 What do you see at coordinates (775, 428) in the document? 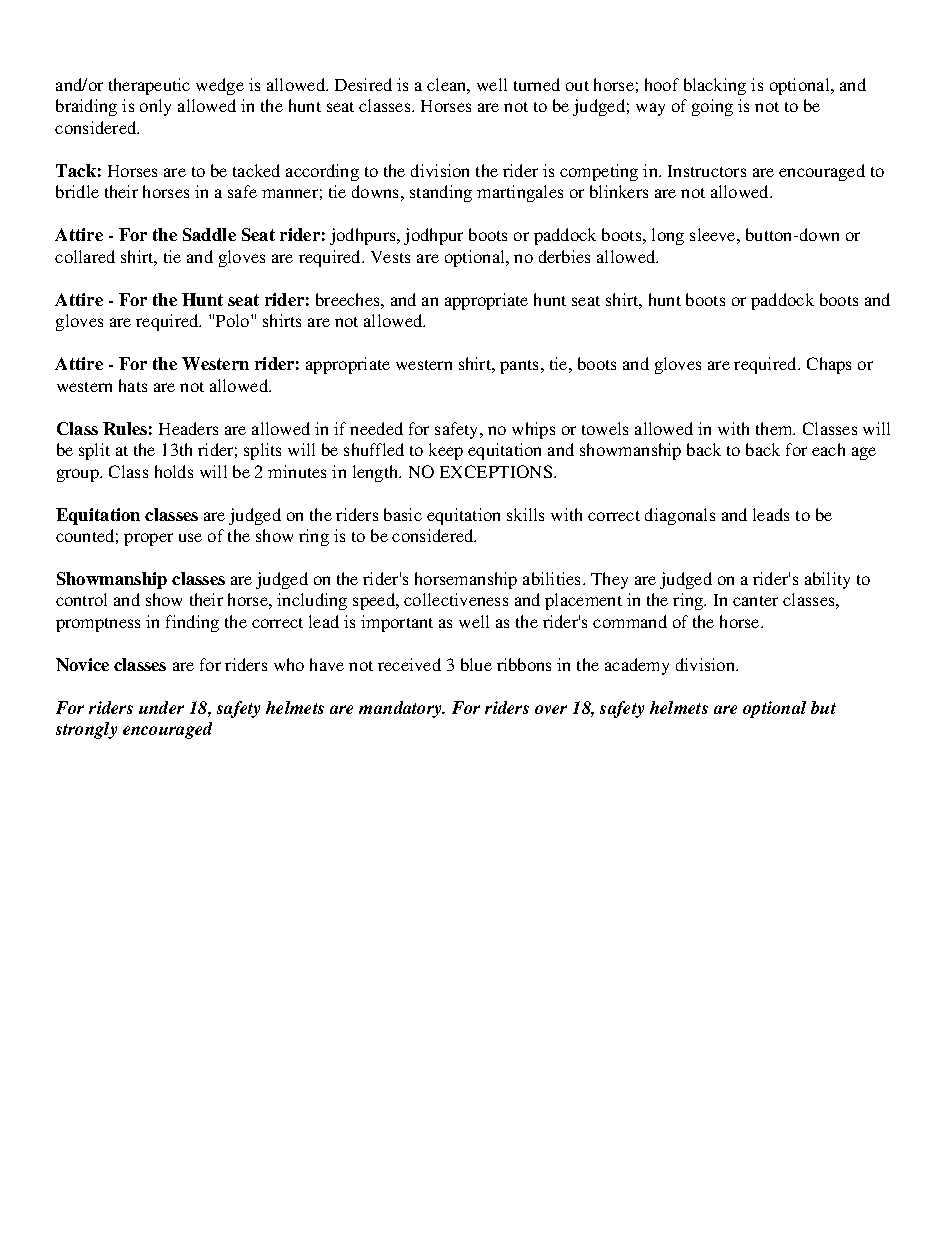
I see `them` at bounding box center [775, 428].
